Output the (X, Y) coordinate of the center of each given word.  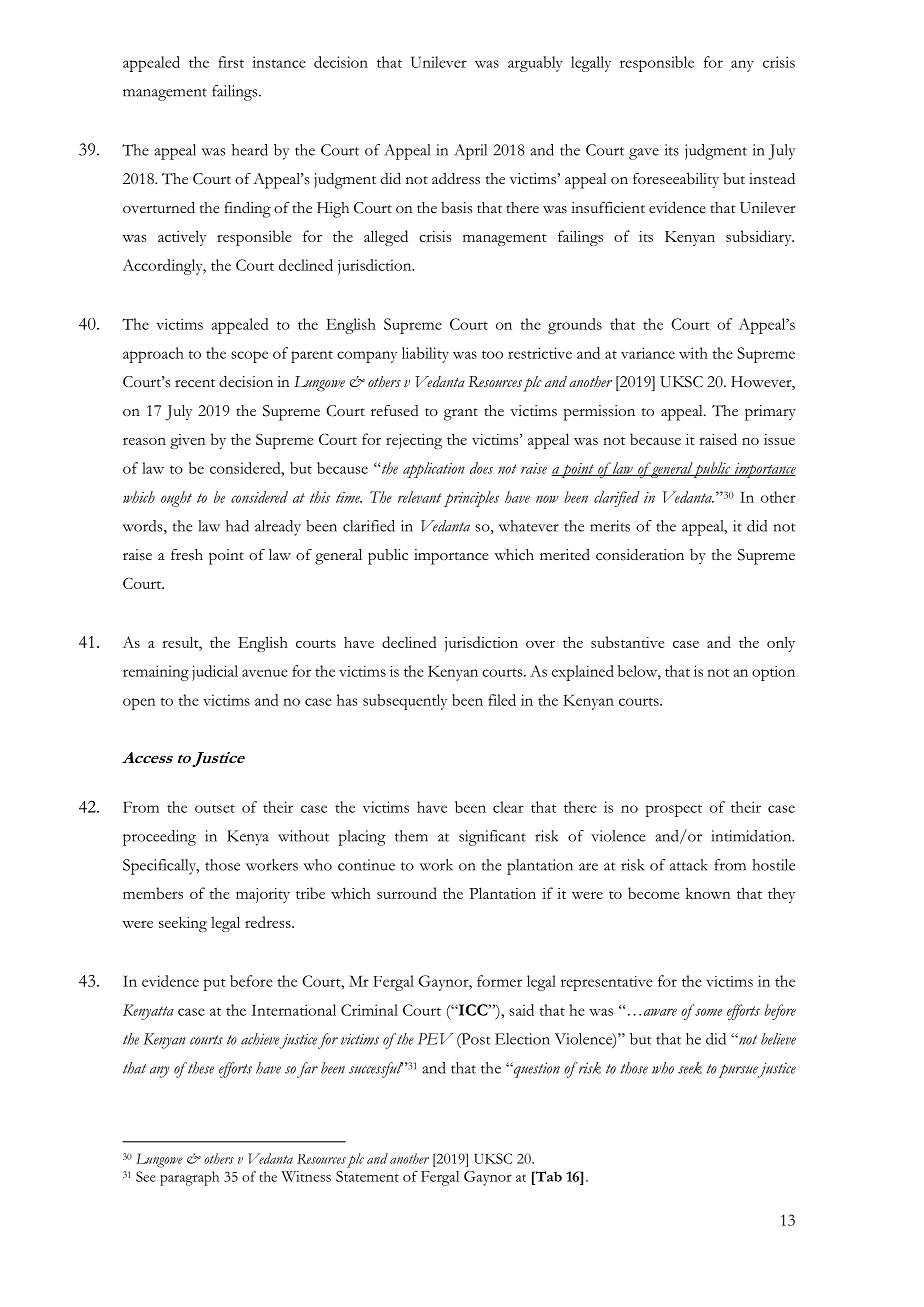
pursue (738, 1071)
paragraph (189, 1178)
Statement (367, 1176)
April (470, 152)
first (231, 62)
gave (644, 154)
